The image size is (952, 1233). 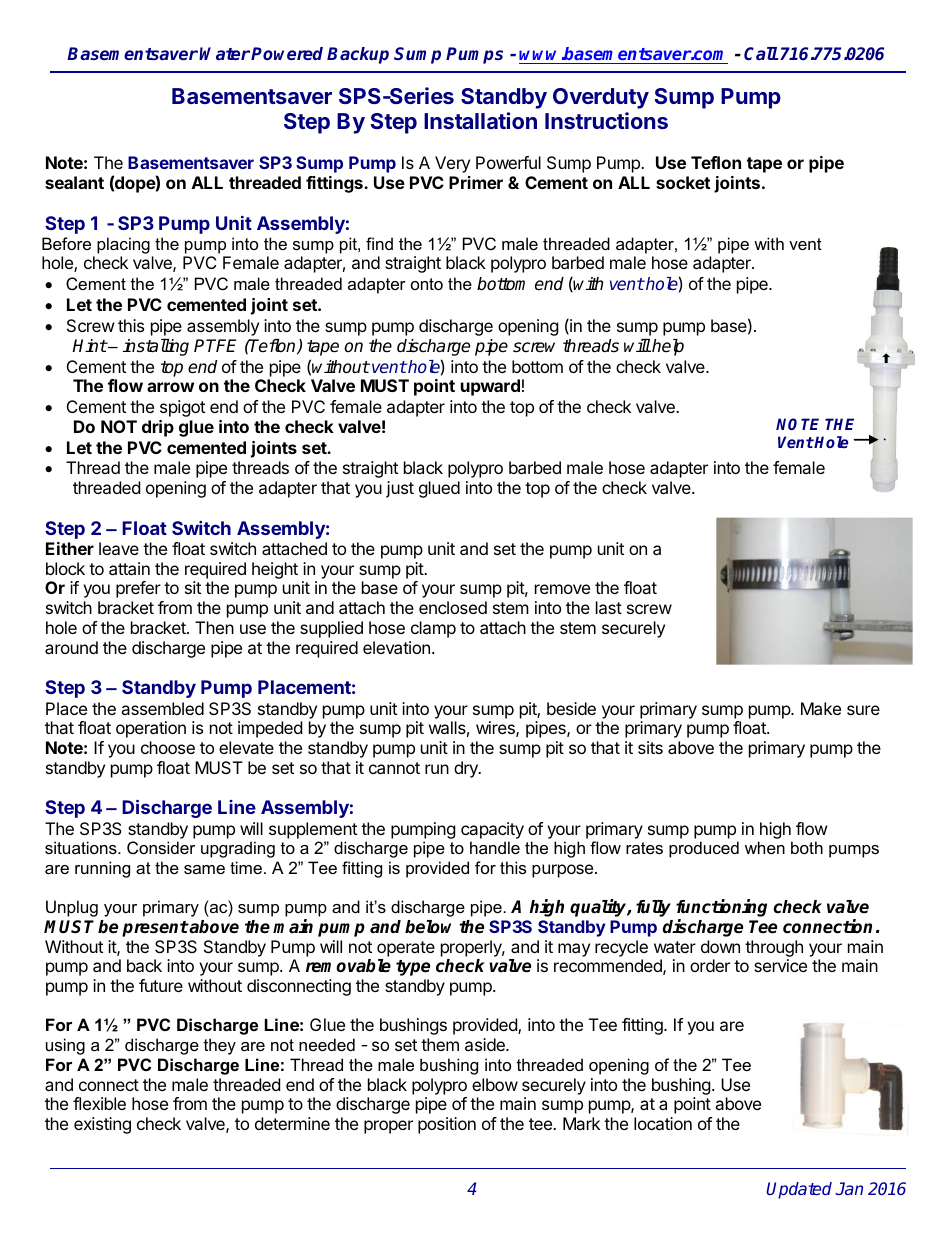 What do you see at coordinates (467, 769) in the document?
I see `dry` at bounding box center [467, 769].
